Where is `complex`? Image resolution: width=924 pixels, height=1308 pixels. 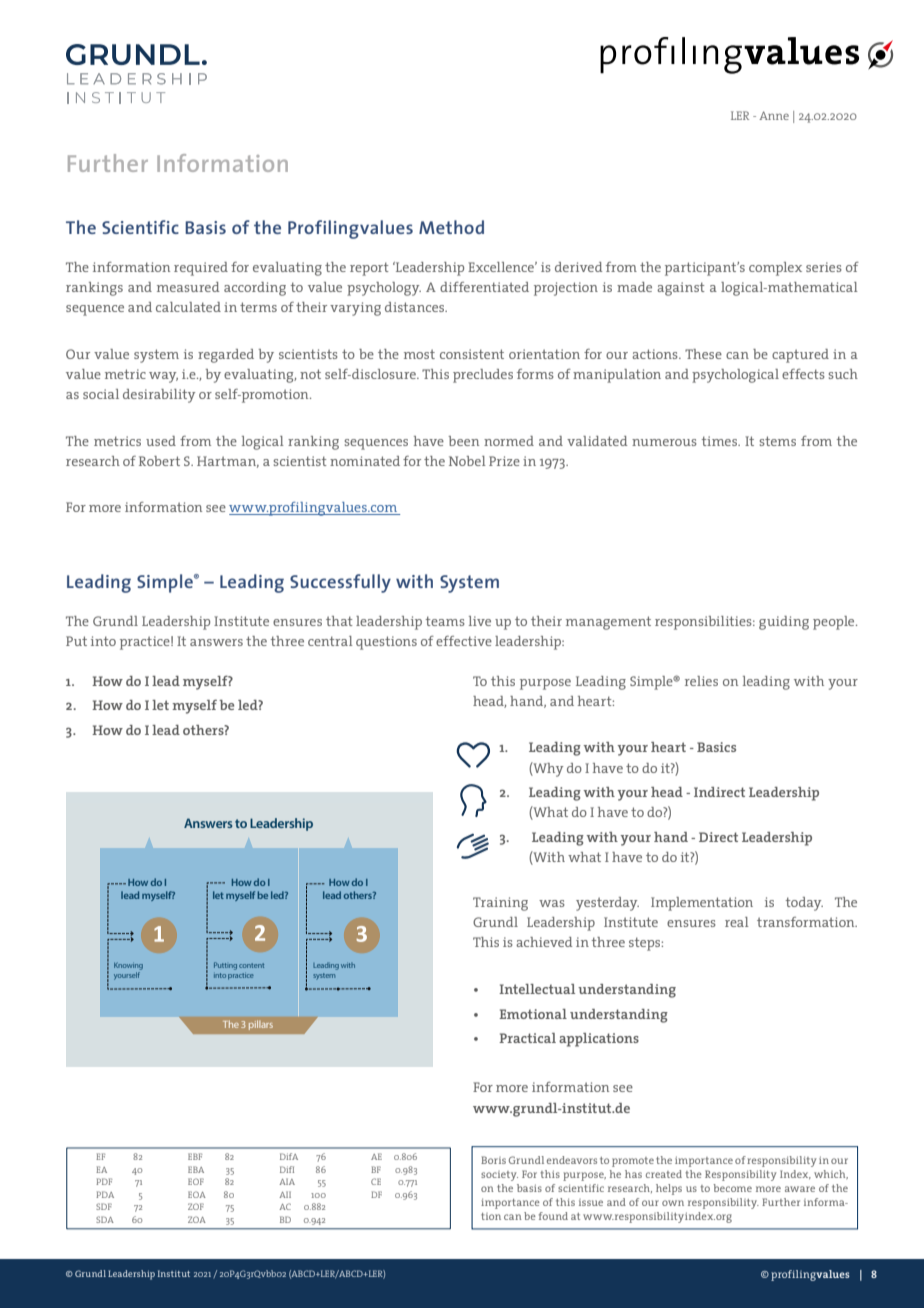 complex is located at coordinates (775, 269).
